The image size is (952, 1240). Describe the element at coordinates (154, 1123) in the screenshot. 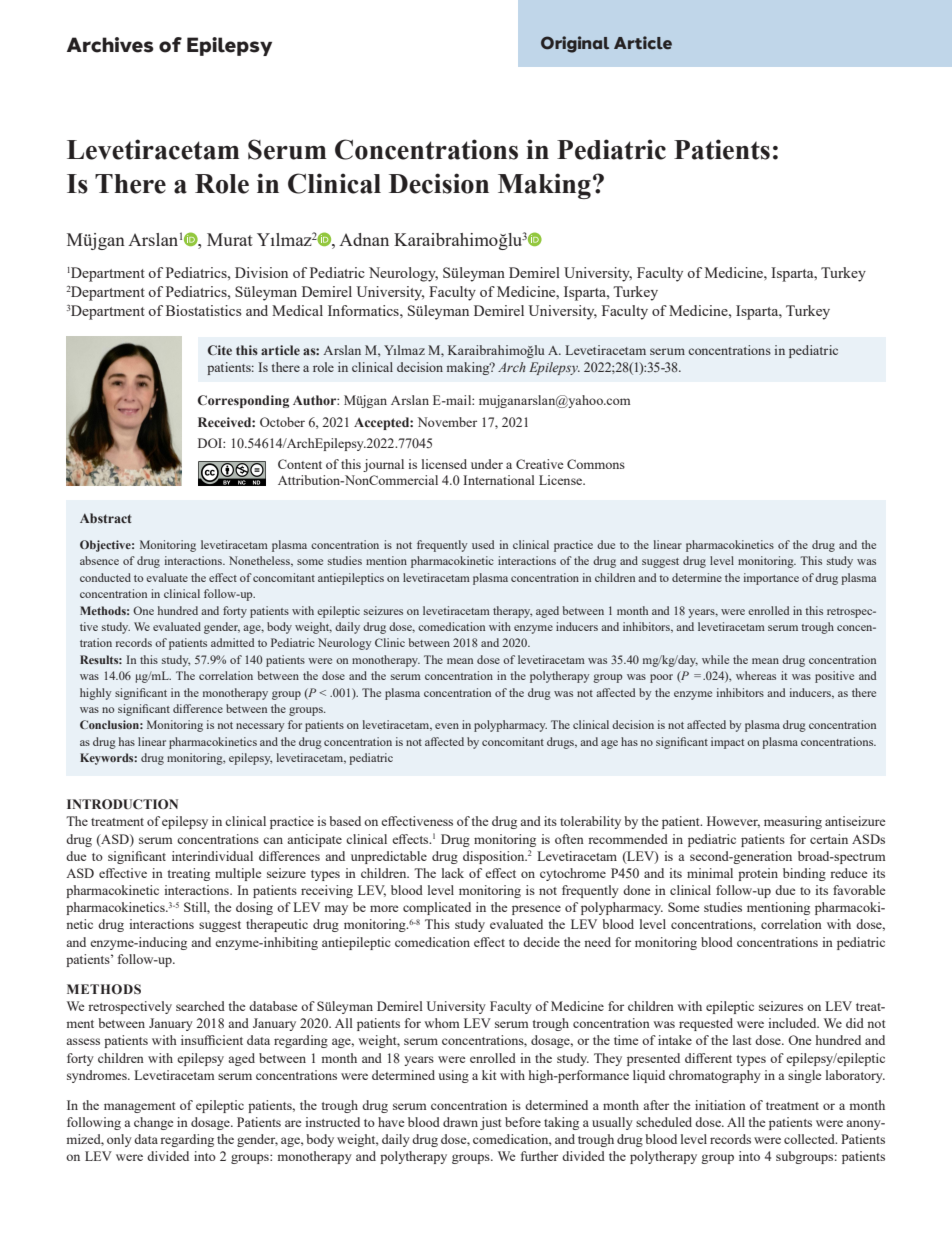

I see `change` at that location.
